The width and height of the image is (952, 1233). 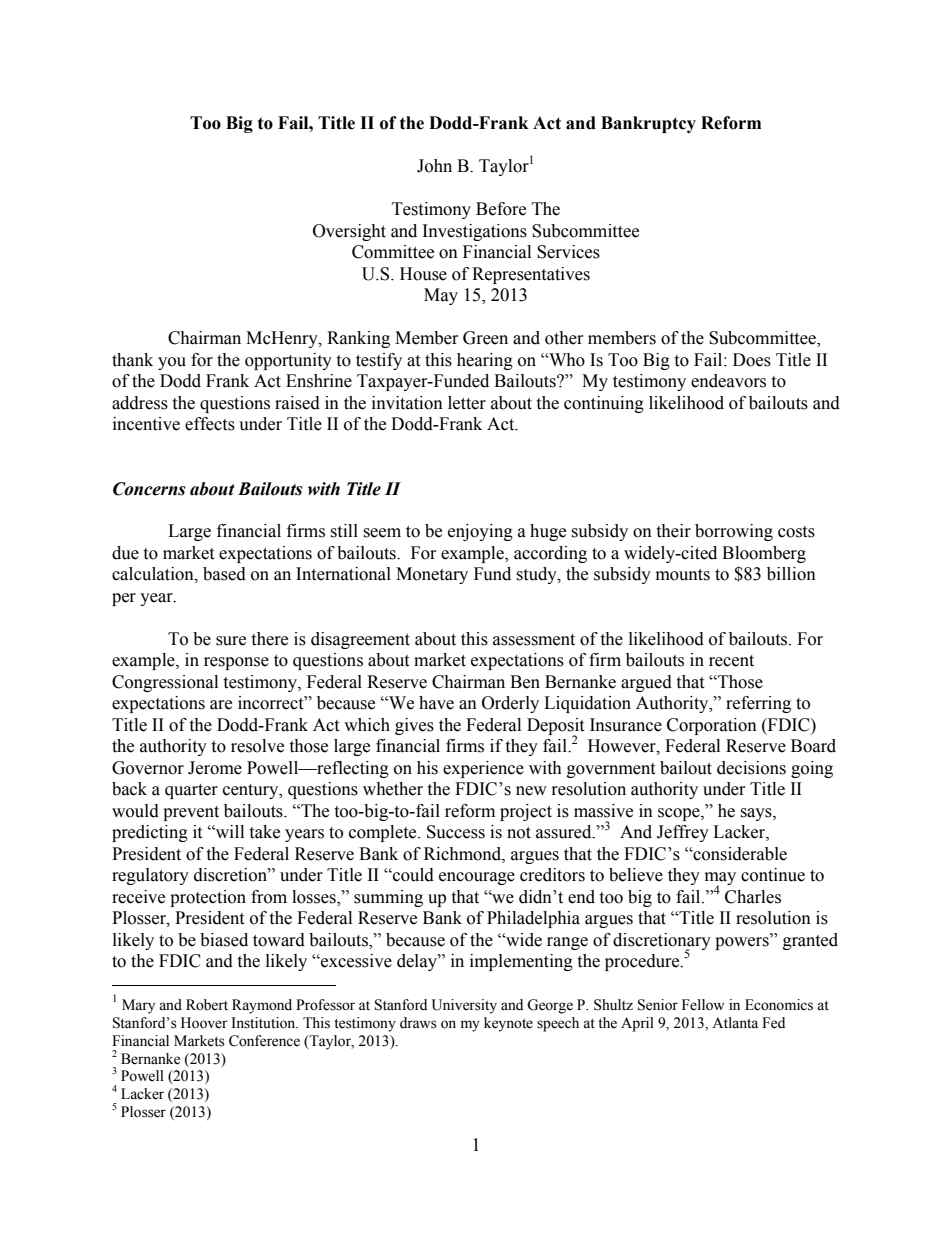 I want to click on Hoover, so click(x=204, y=1023).
